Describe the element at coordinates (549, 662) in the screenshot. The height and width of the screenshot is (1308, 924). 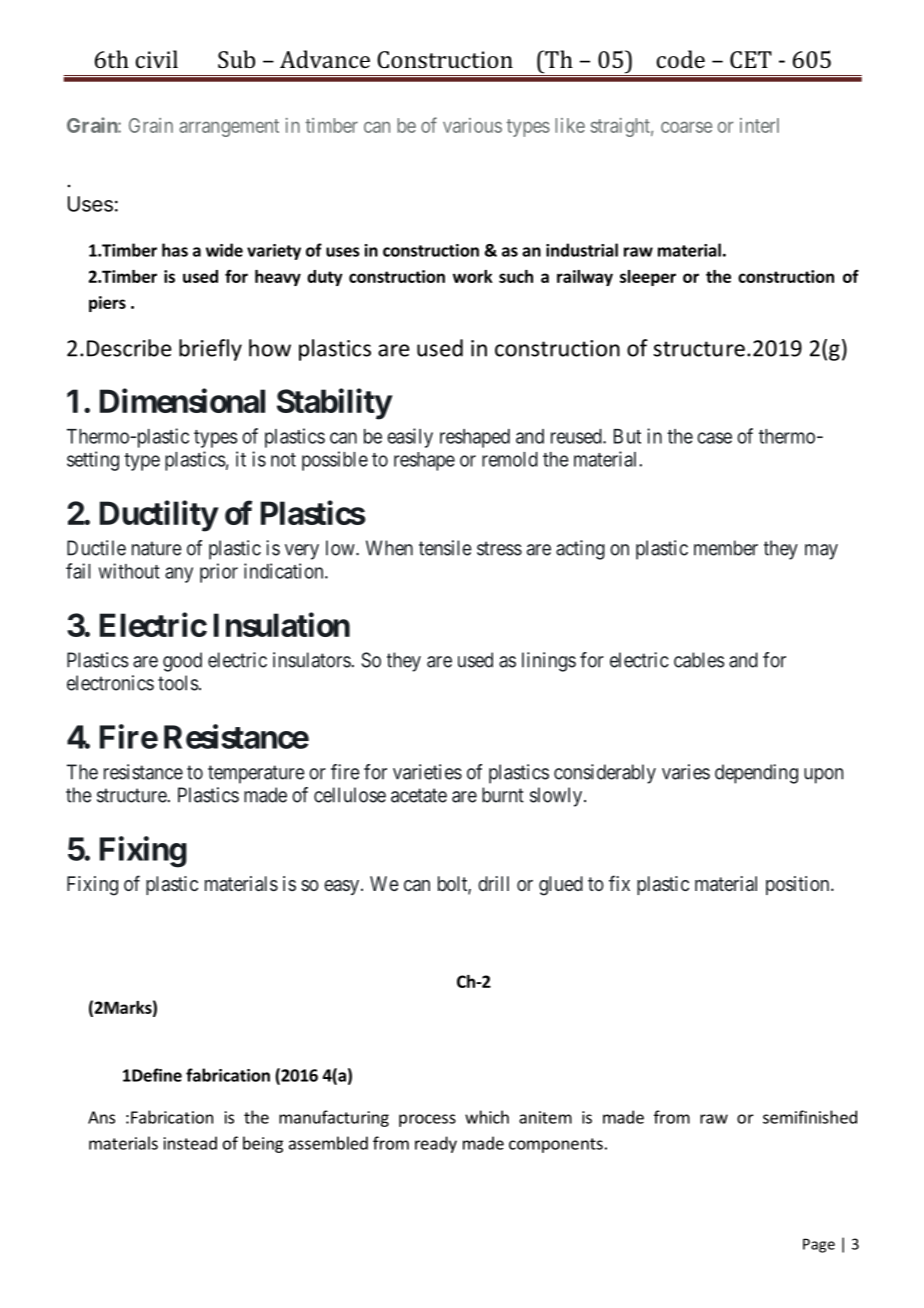
I see `linings` at that location.
